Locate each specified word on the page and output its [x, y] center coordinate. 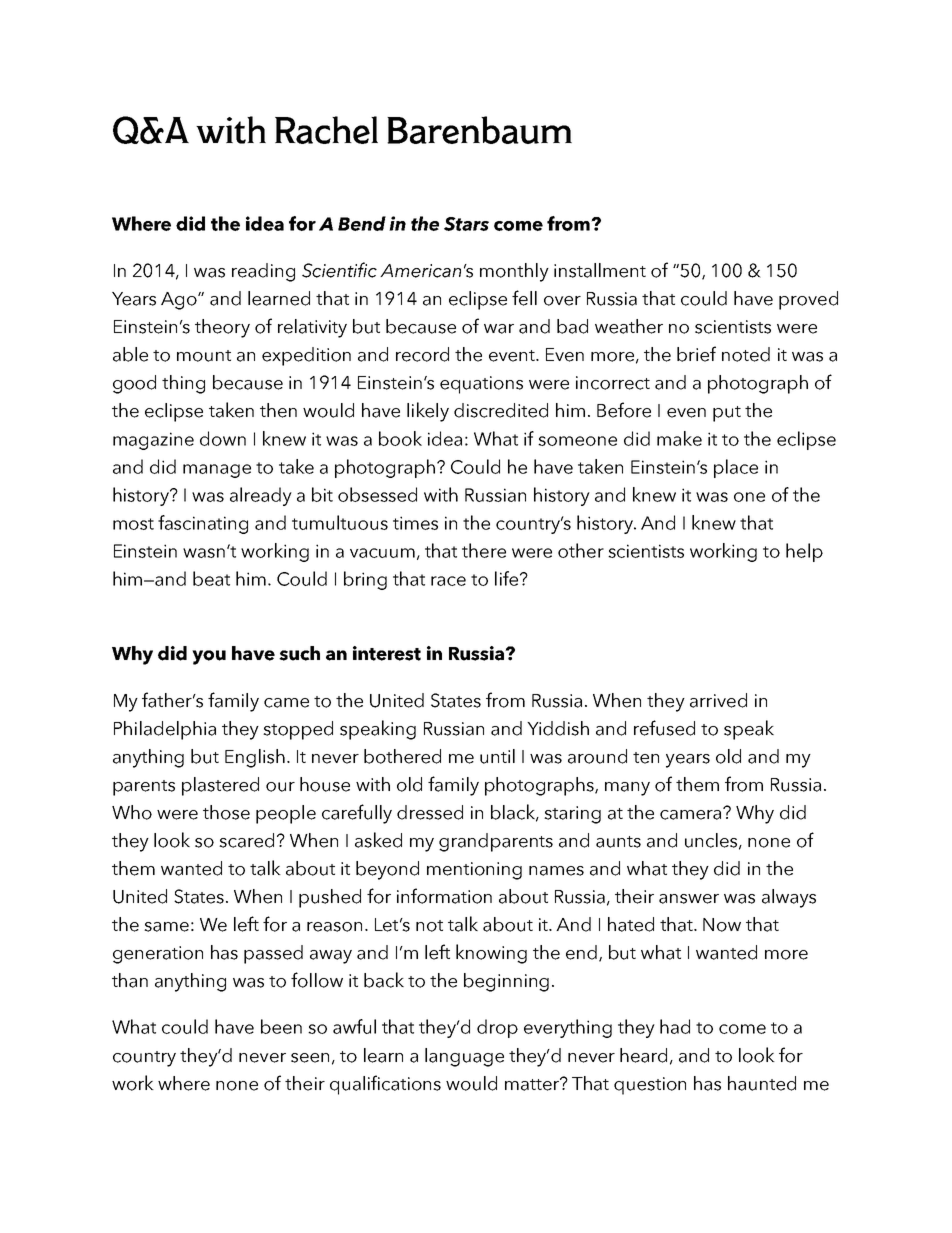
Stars [466, 224]
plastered [220, 786]
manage [217, 471]
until [497, 756]
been [281, 1026]
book [400, 438]
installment [600, 270]
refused [664, 728]
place [736, 468]
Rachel [326, 130]
